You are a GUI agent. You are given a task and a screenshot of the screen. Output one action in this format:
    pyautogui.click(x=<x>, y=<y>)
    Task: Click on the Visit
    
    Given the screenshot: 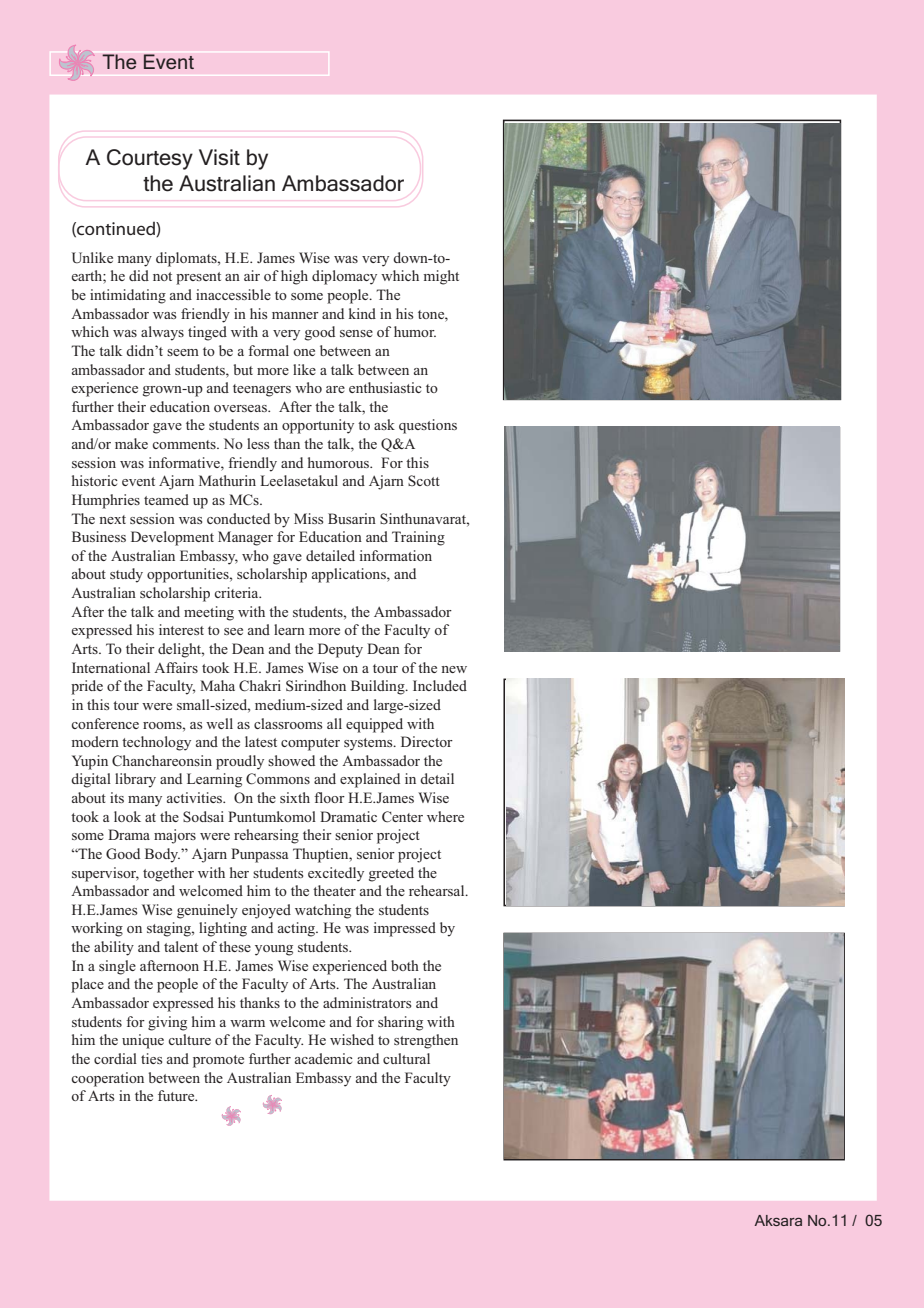 What is the action you would take?
    pyautogui.click(x=219, y=157)
